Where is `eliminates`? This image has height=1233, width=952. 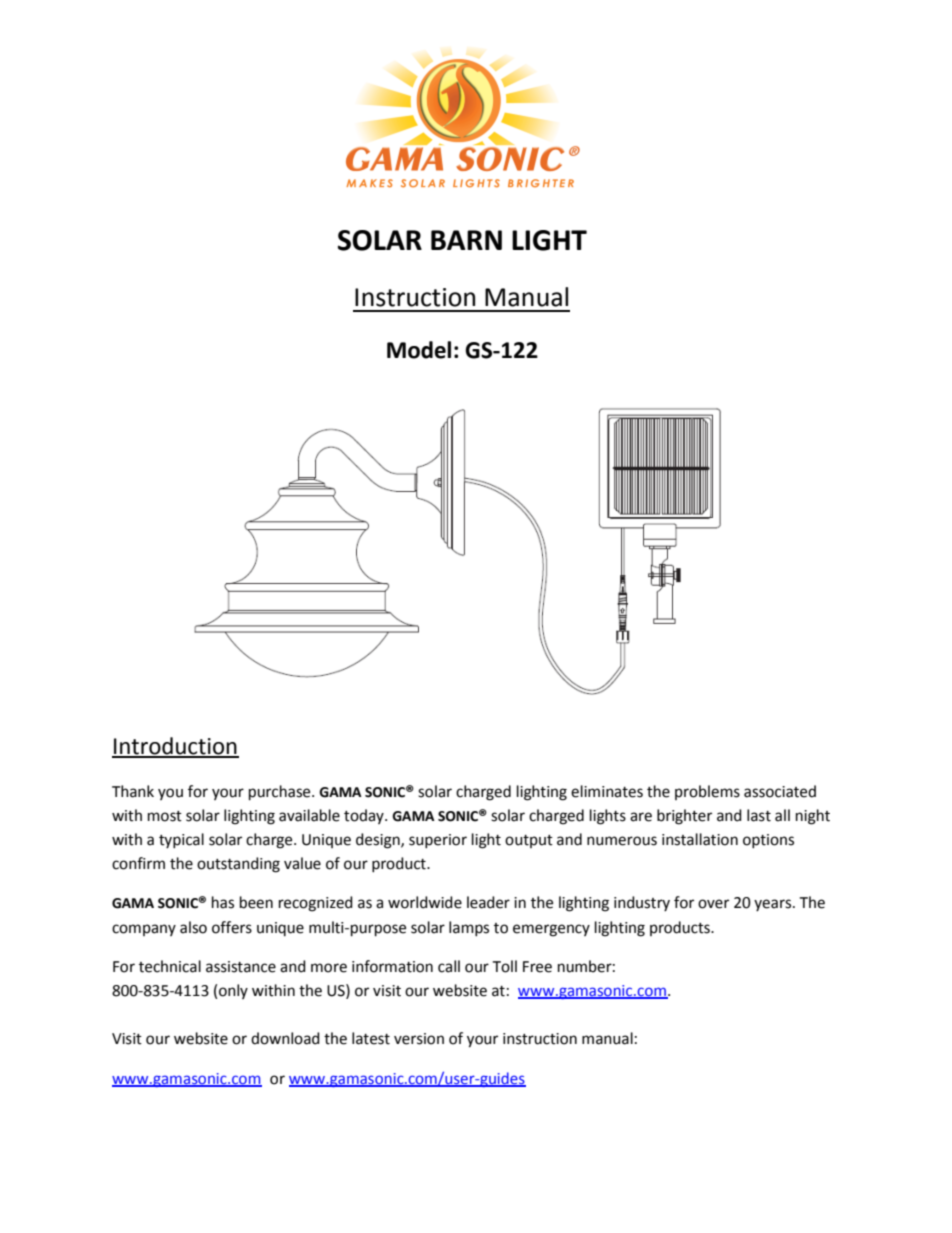
eliminates is located at coordinates (607, 791).
